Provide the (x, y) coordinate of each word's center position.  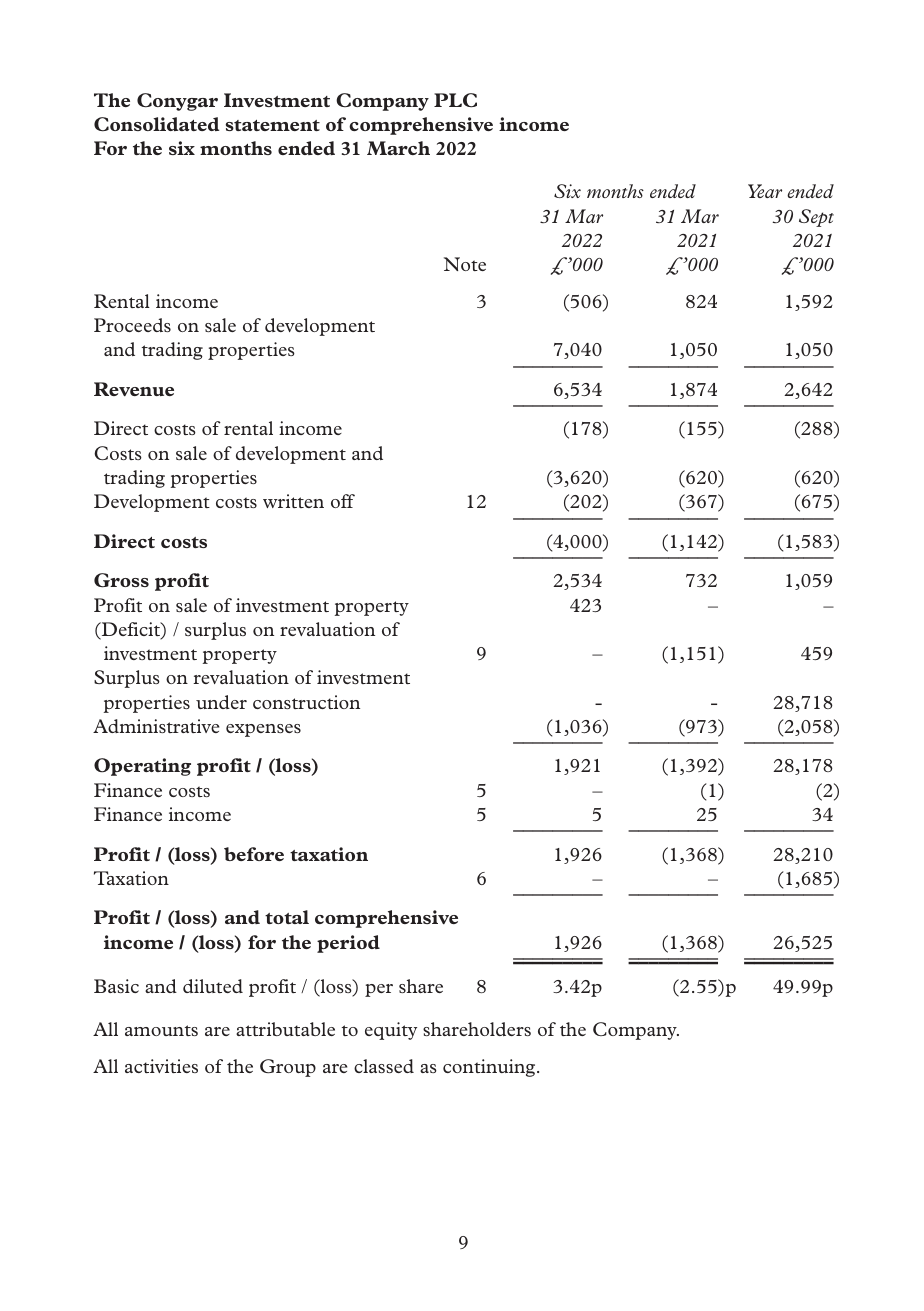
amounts (161, 1030)
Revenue (134, 389)
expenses (263, 730)
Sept (816, 218)
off (343, 501)
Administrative (156, 726)
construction (306, 702)
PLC (455, 100)
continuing (490, 1068)
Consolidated (156, 124)
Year (765, 191)
